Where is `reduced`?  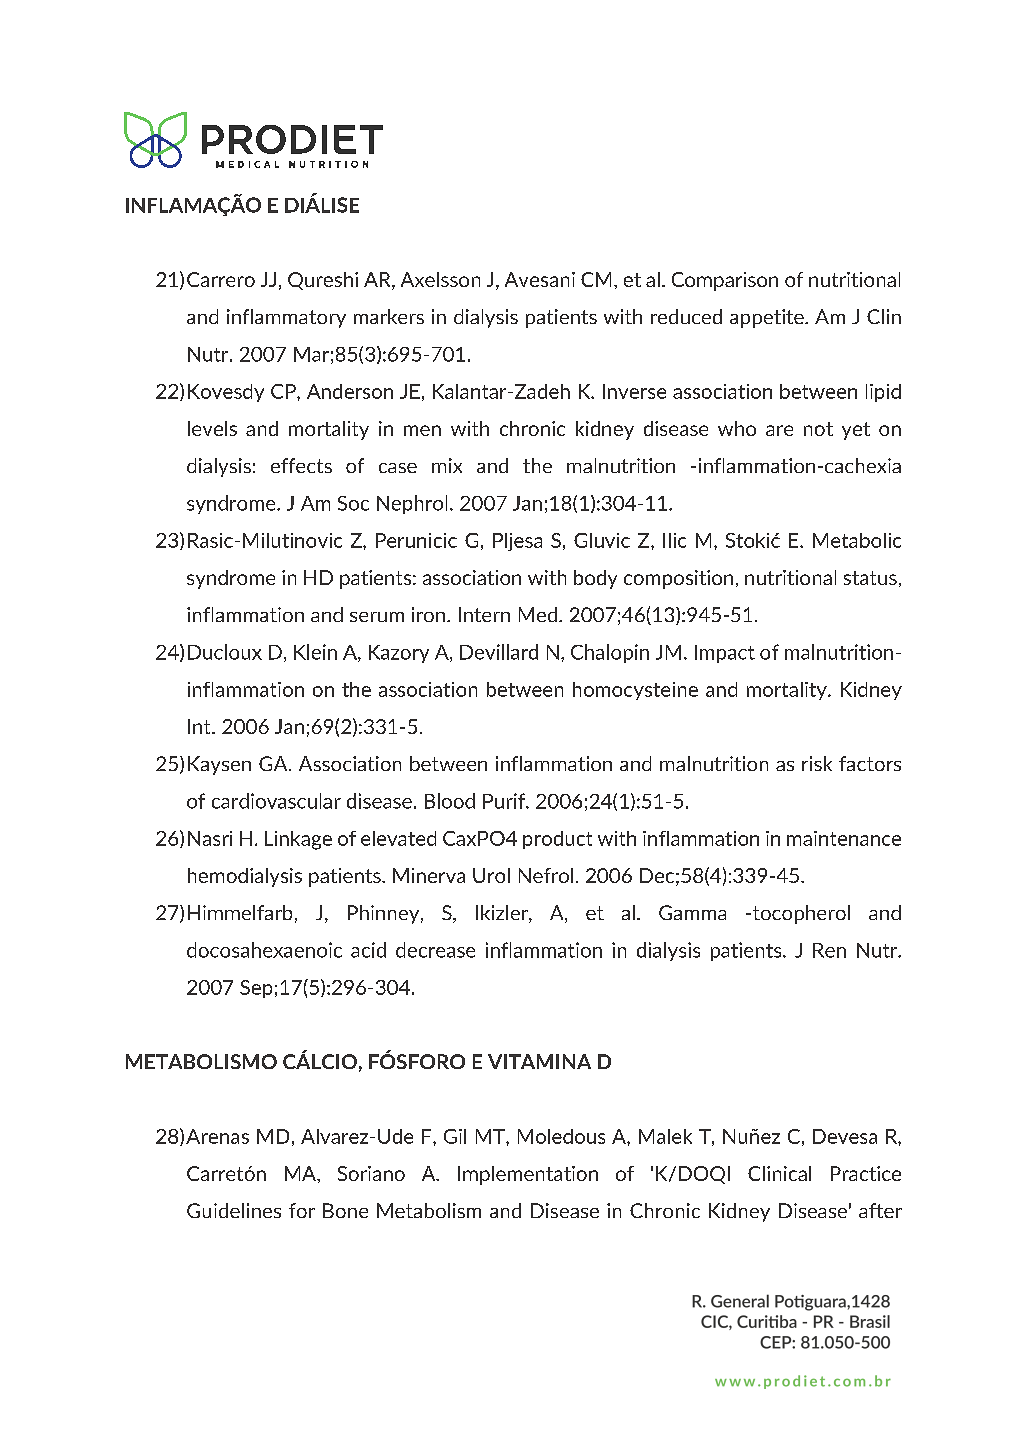 reduced is located at coordinates (686, 316).
